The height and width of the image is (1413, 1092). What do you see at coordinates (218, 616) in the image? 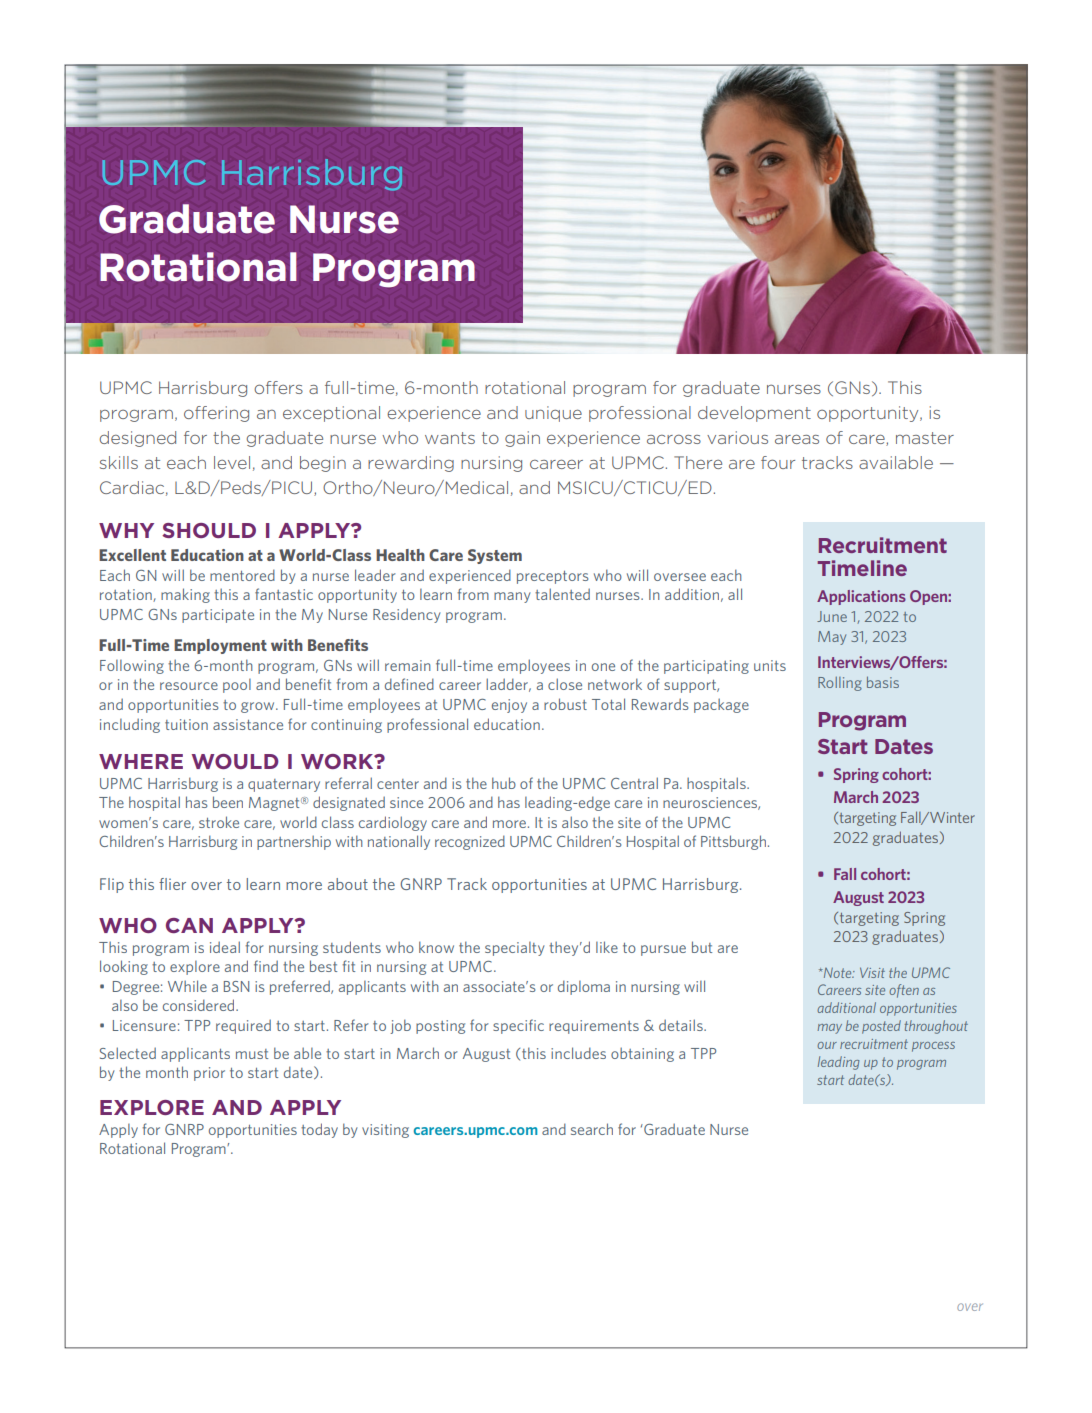
I see `participate` at bounding box center [218, 616].
